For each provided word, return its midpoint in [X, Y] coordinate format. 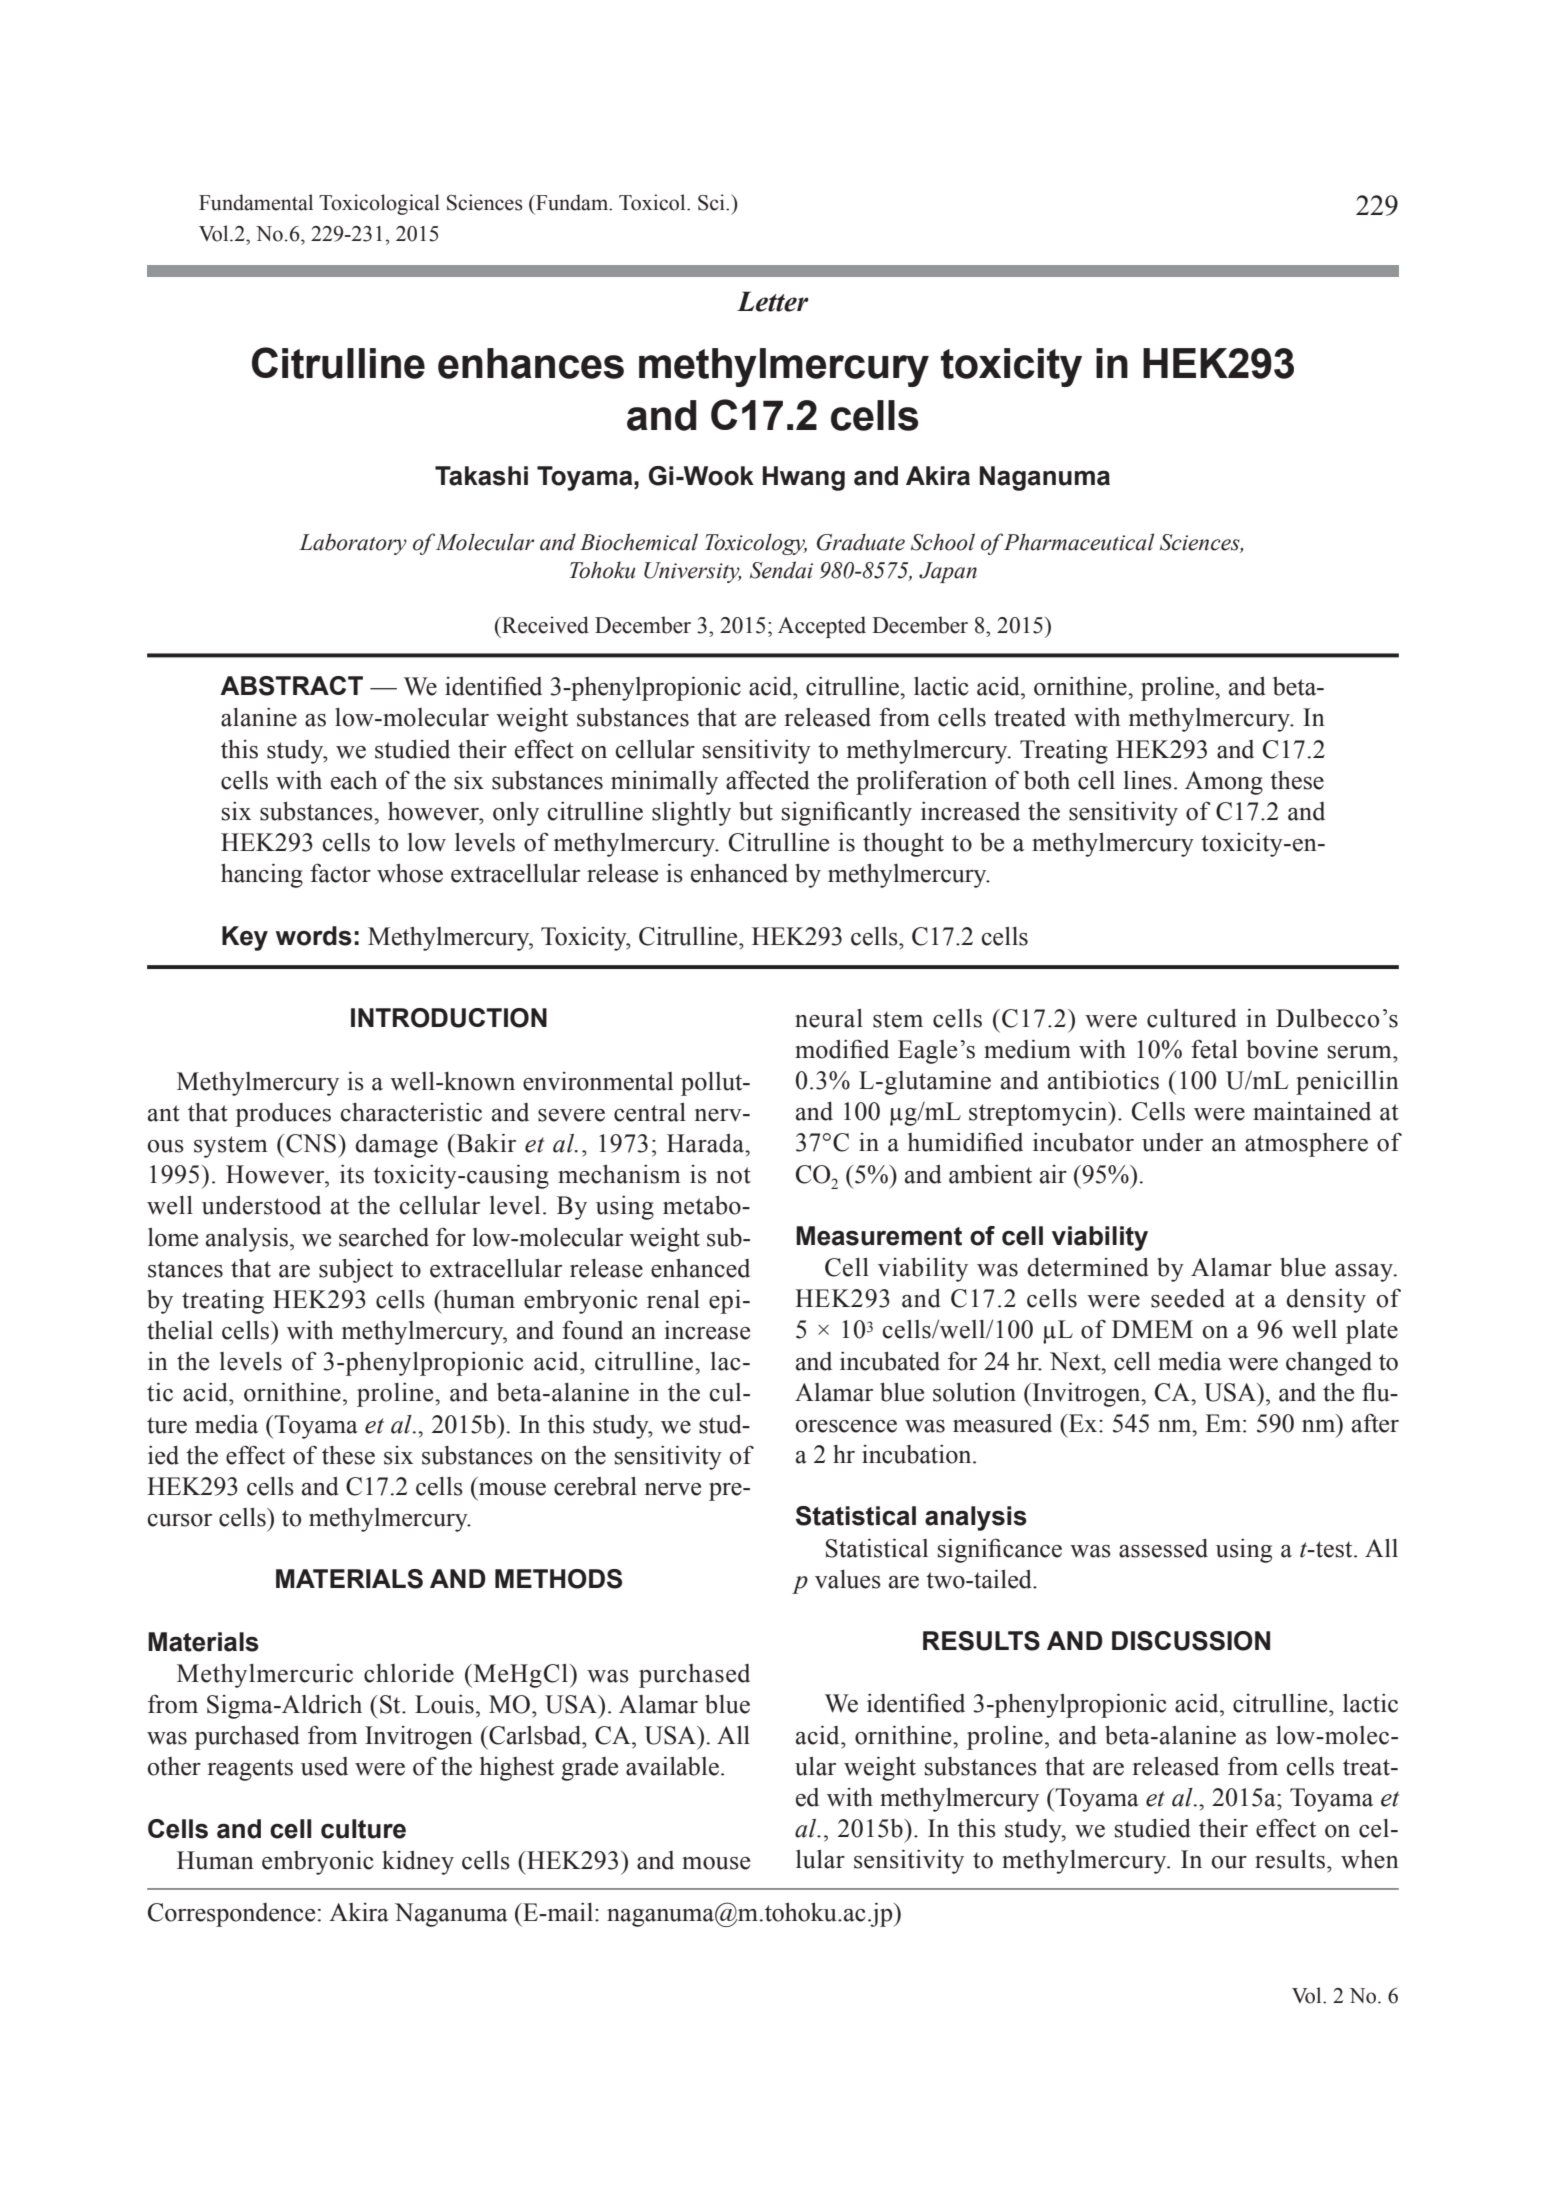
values [848, 1579]
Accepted [822, 627]
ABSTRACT [291, 686]
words [314, 936]
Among [1224, 783]
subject [356, 1270]
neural [829, 1018]
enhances [531, 363]
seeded [1188, 1298]
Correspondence [231, 1915]
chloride [409, 1673]
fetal [1214, 1049]
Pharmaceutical [1079, 542]
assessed [1163, 1548]
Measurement [879, 1236]
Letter [773, 301]
